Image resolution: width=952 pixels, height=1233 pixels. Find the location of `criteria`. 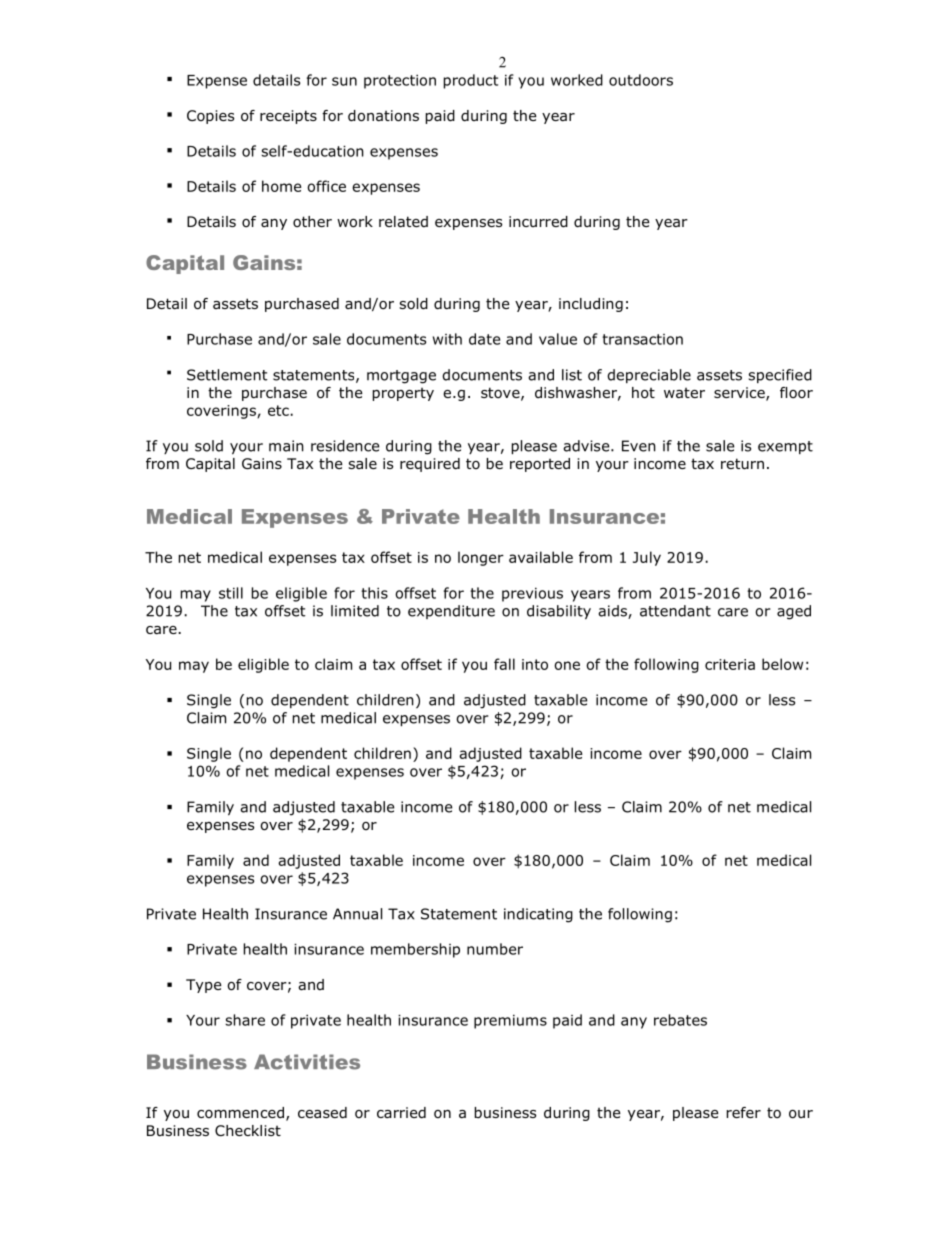

criteria is located at coordinates (730, 664).
